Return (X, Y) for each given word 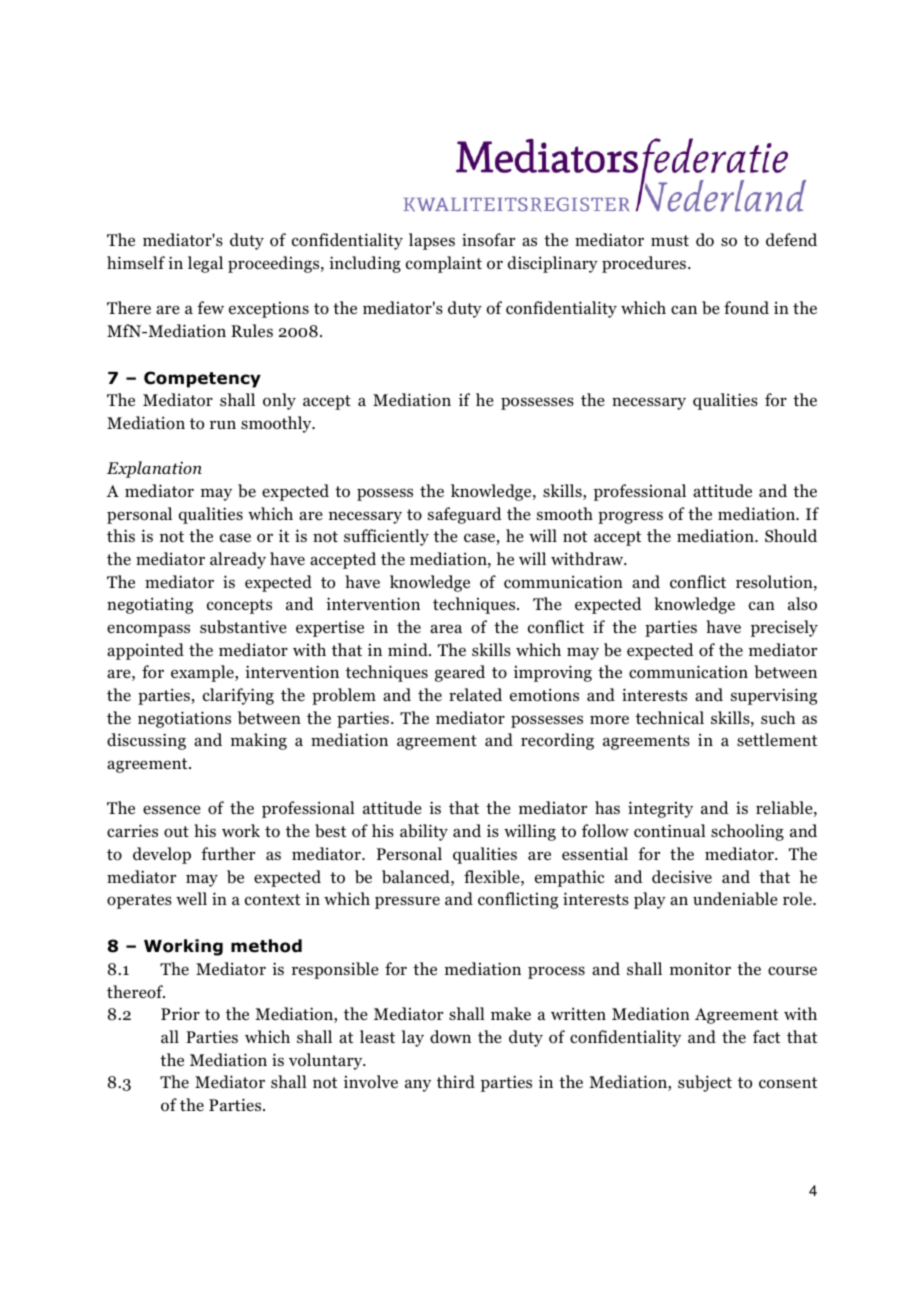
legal (205, 264)
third (456, 1082)
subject (705, 1083)
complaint (444, 264)
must (670, 240)
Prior (180, 1014)
